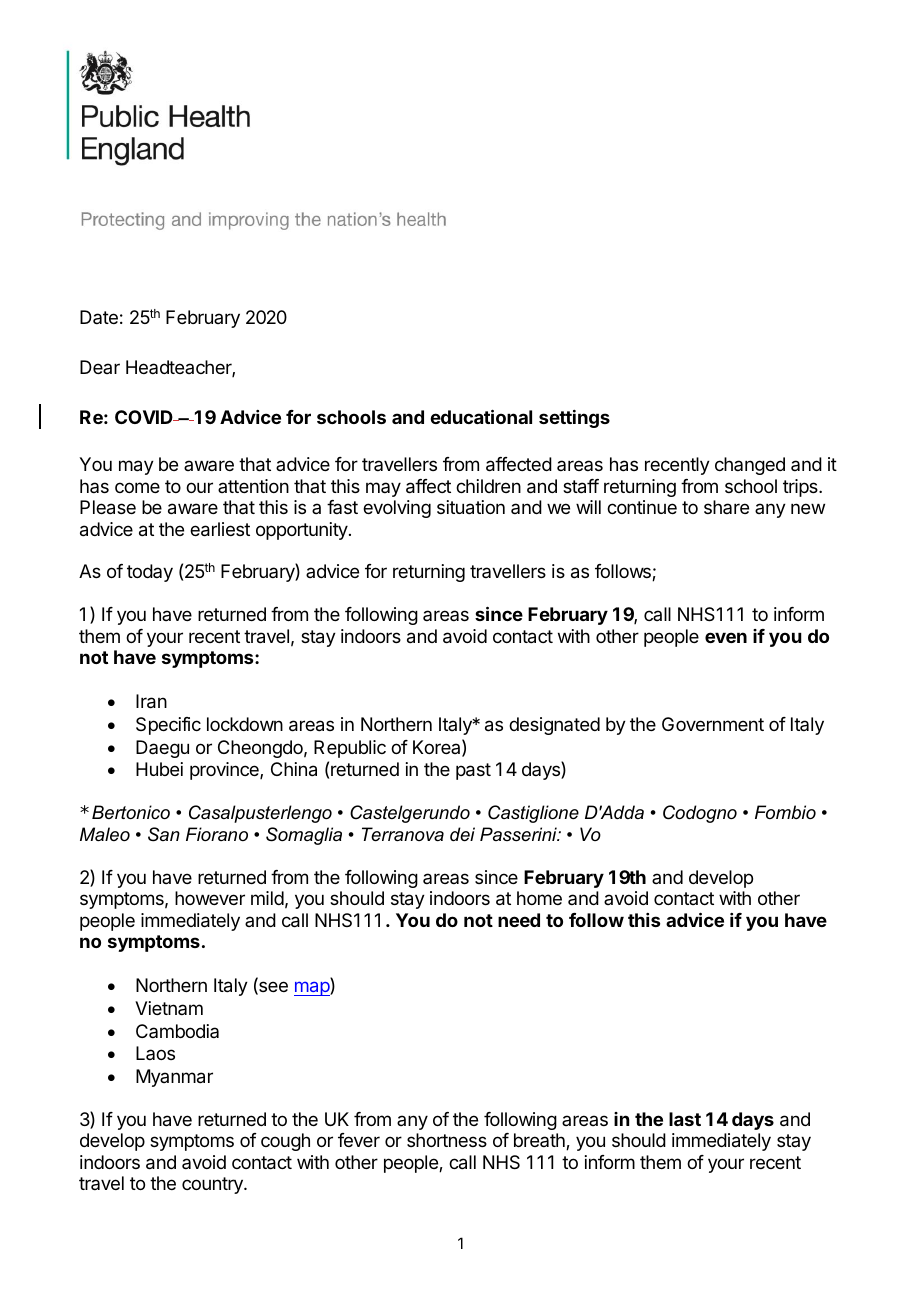 The image size is (924, 1308). Describe the element at coordinates (159, 769) in the screenshot. I see `Hubei` at that location.
